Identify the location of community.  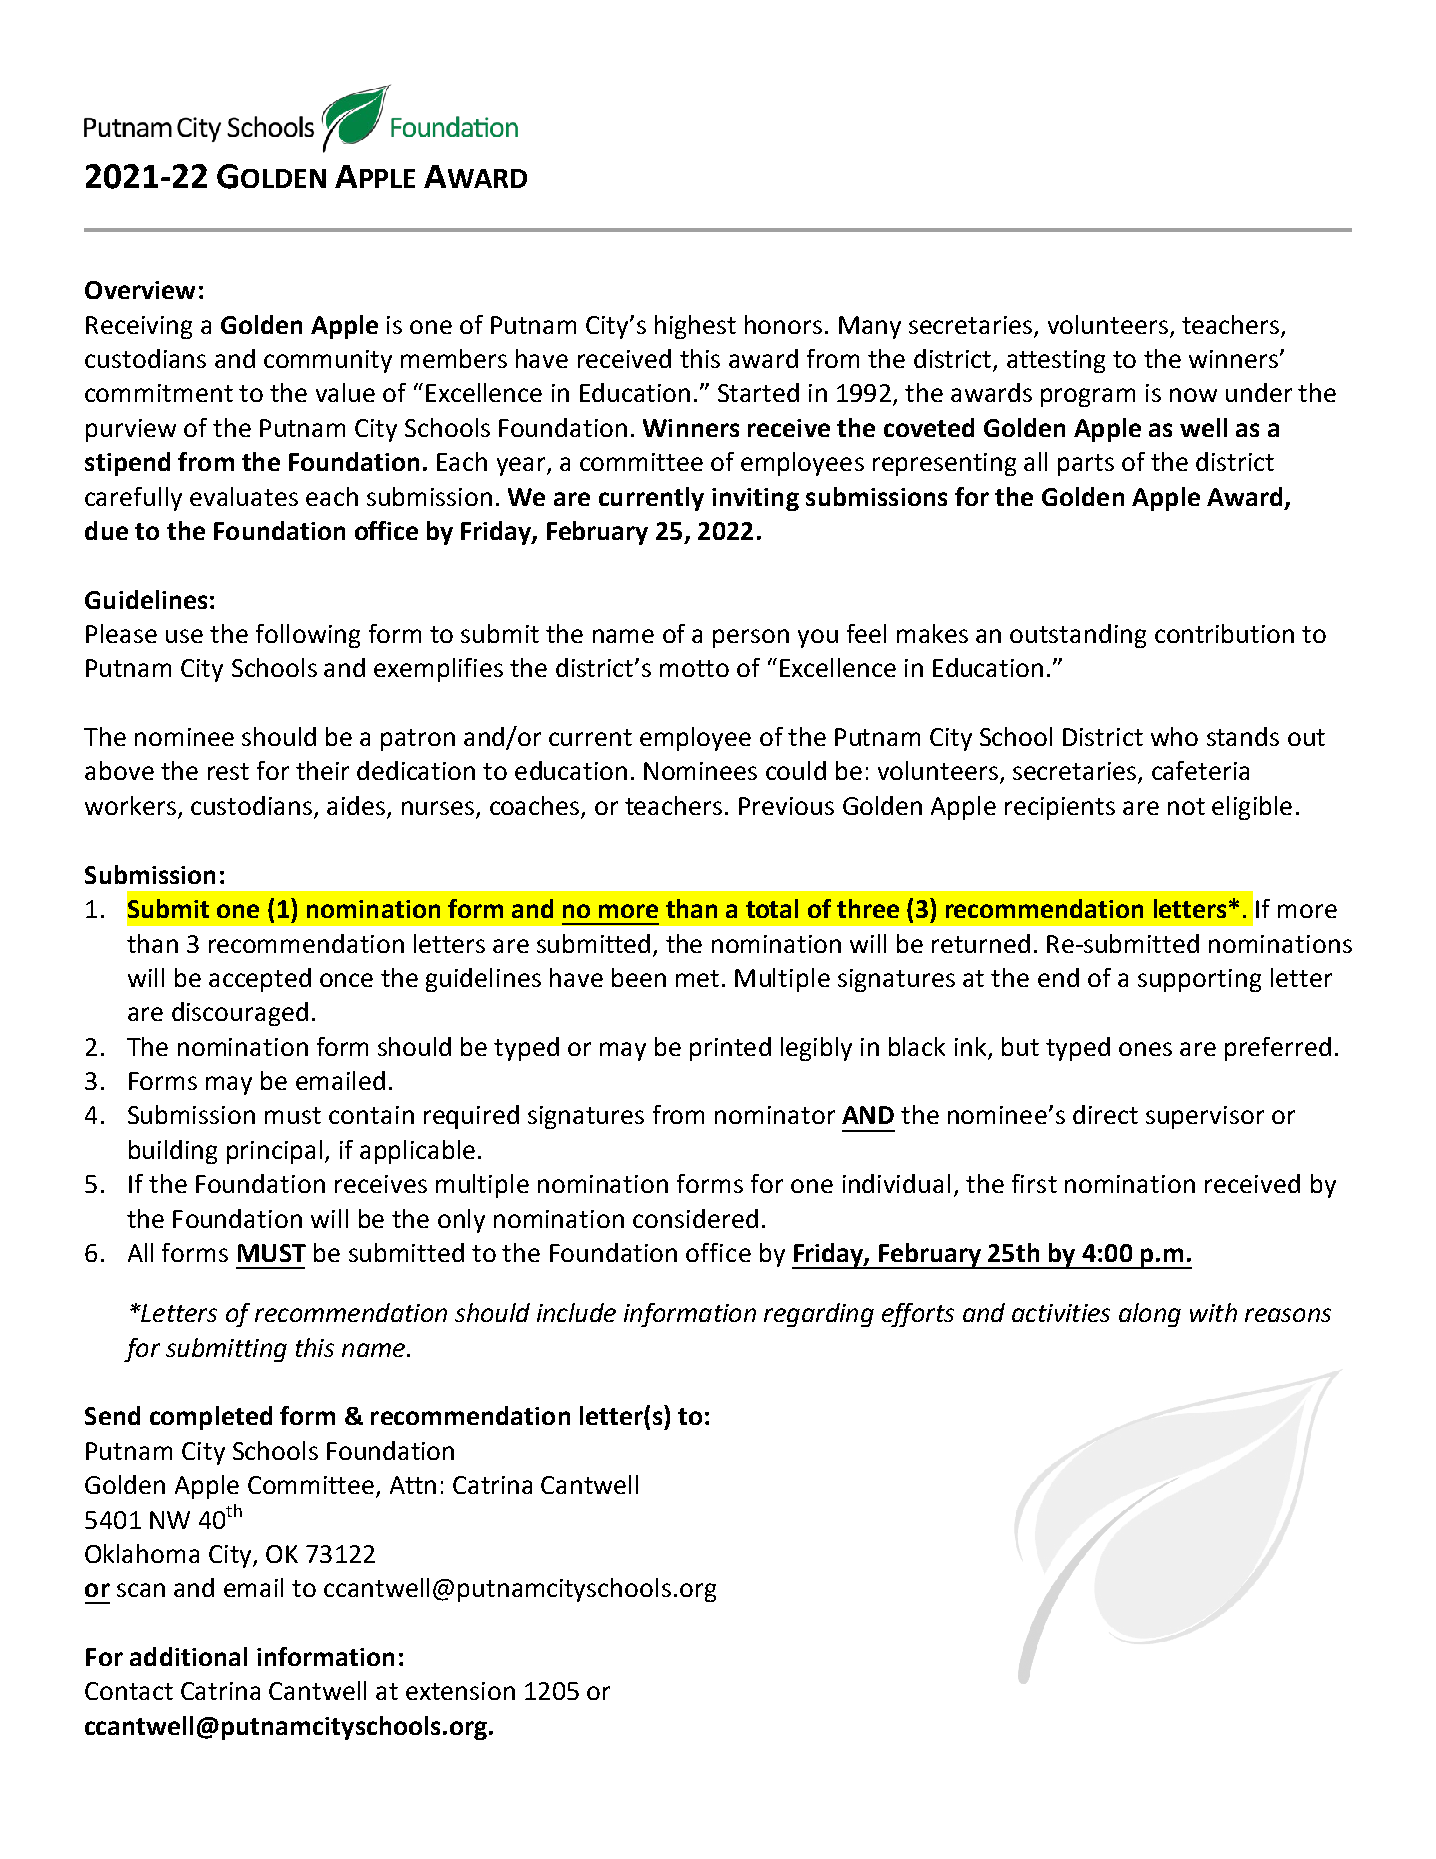
(328, 361).
